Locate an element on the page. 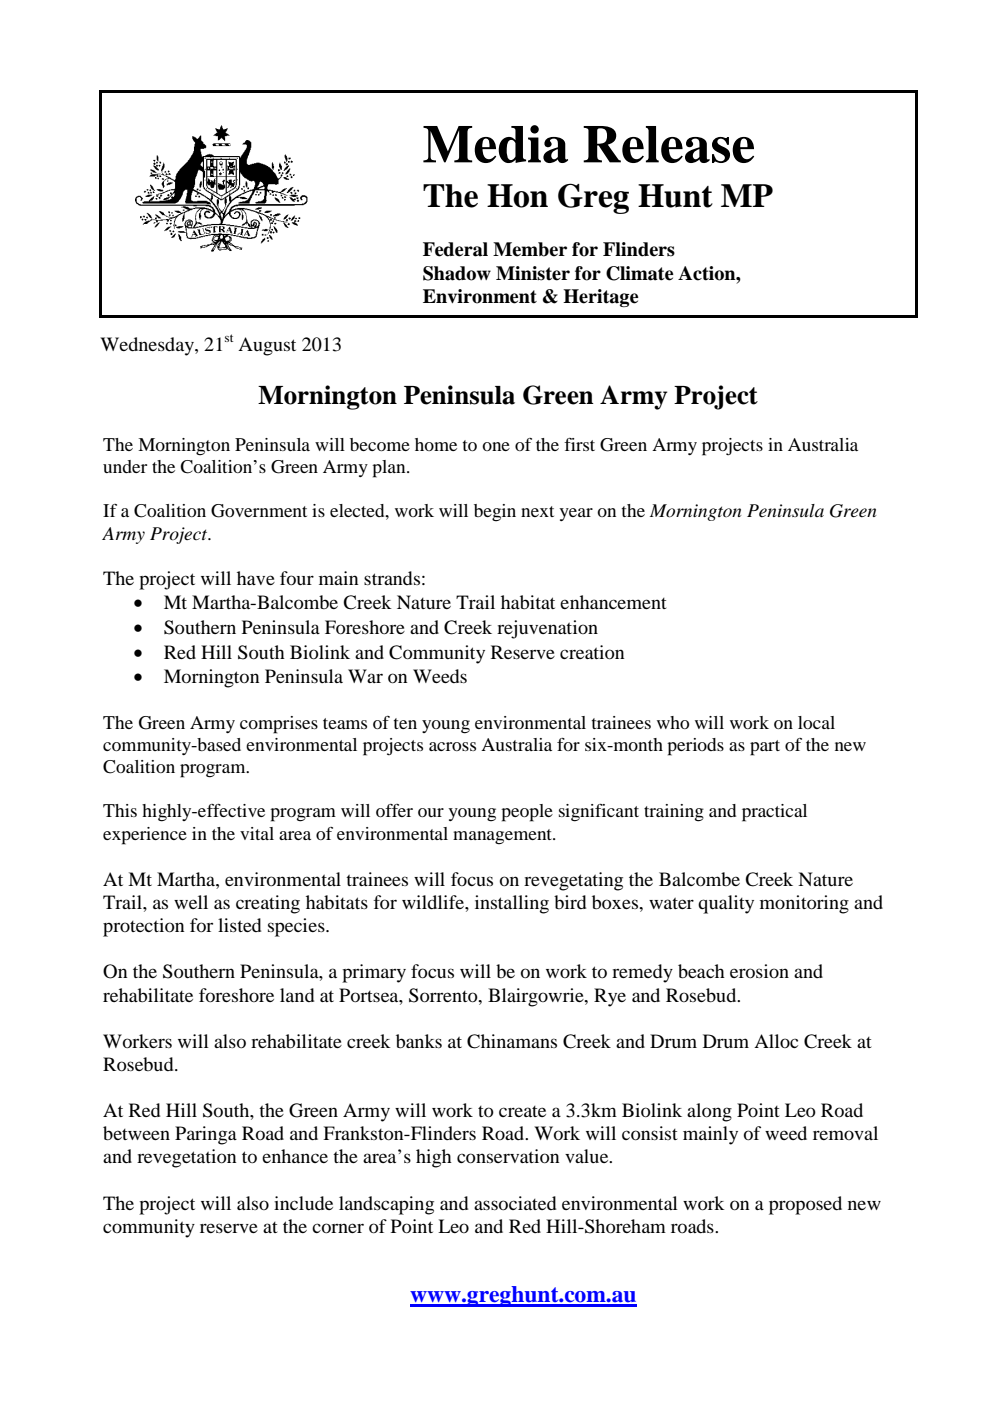 The height and width of the image is (1413, 999). Release is located at coordinates (668, 144).
